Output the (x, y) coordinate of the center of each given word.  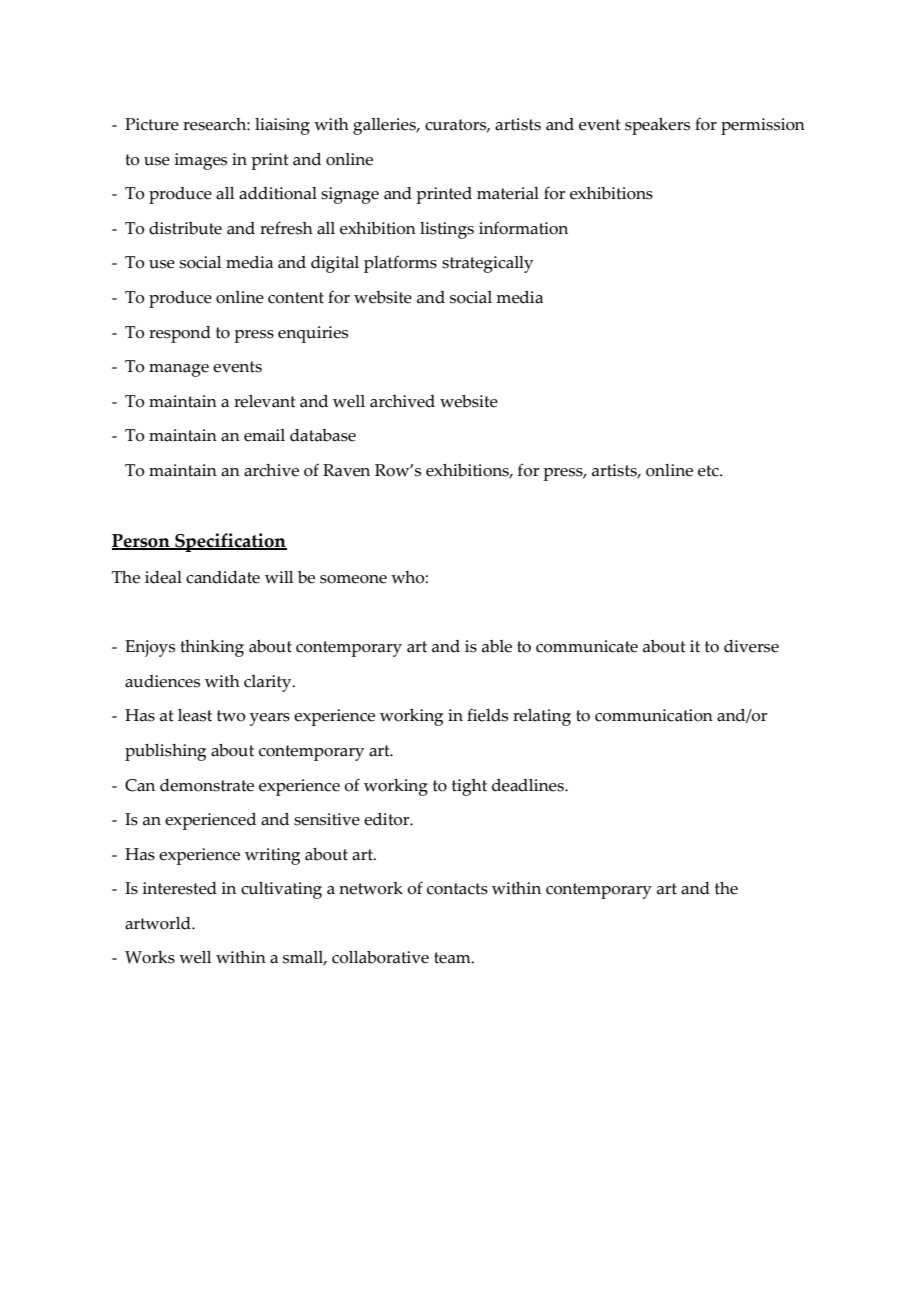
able (497, 646)
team (453, 958)
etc (709, 471)
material (508, 193)
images (201, 161)
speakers (657, 126)
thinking (212, 648)
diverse (751, 646)
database (323, 435)
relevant (265, 401)
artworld (159, 923)
